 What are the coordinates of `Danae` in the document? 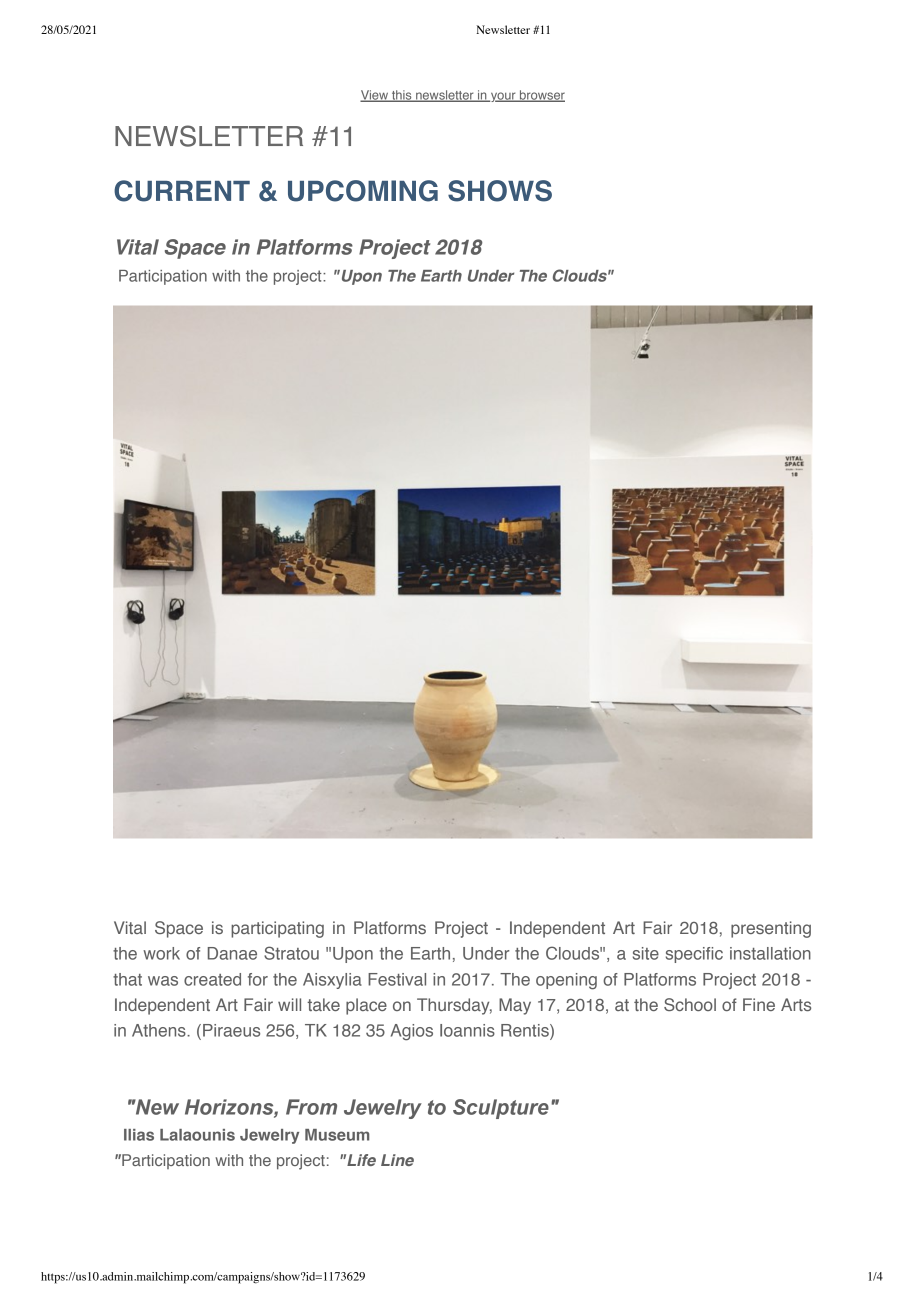 It's located at (232, 953).
